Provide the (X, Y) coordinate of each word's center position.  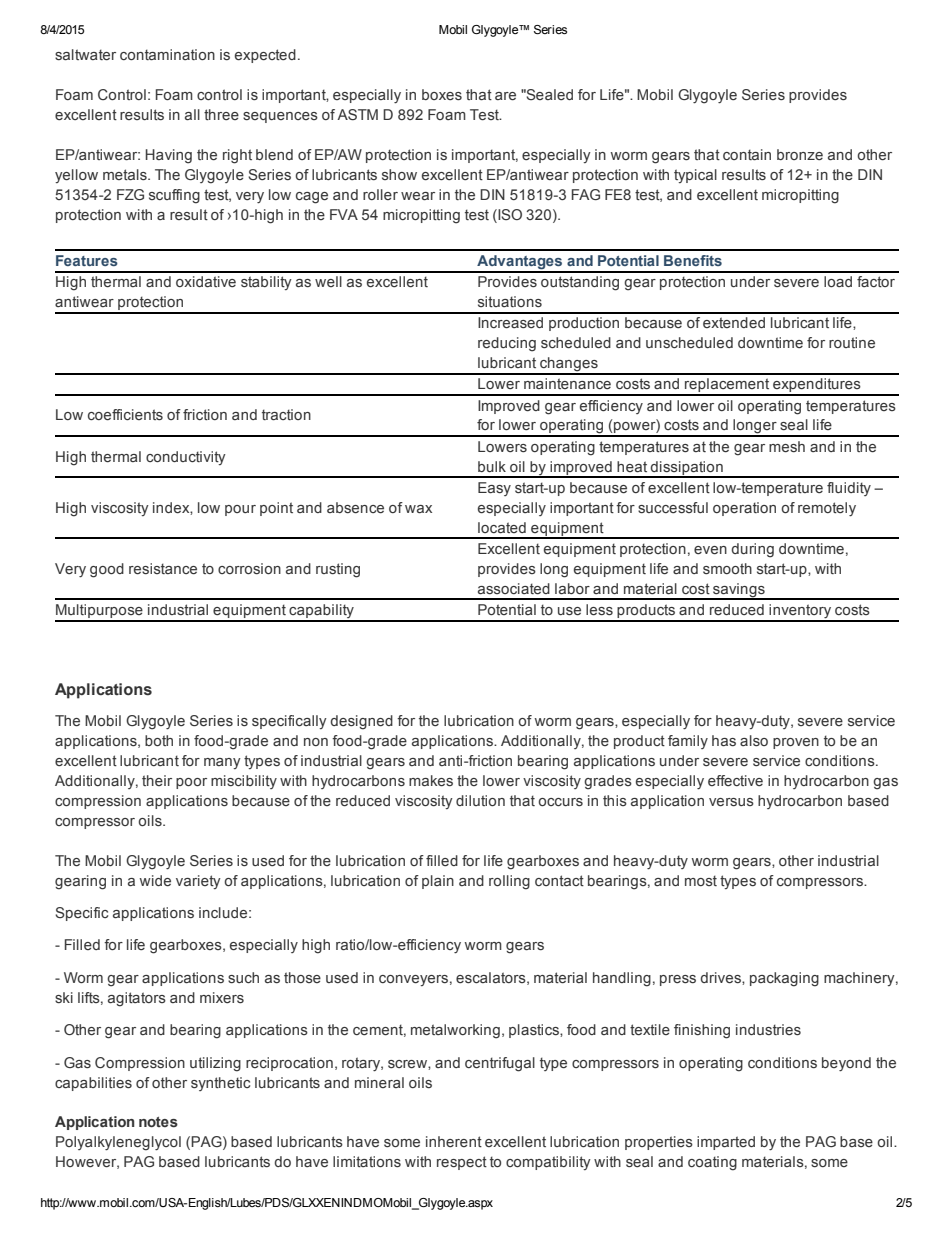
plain (438, 882)
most (701, 880)
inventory (800, 612)
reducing (507, 344)
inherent (454, 1141)
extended (734, 322)
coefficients (125, 415)
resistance (163, 569)
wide (155, 881)
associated (514, 589)
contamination (167, 54)
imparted (726, 1143)
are (505, 96)
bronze (800, 154)
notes (158, 1122)
